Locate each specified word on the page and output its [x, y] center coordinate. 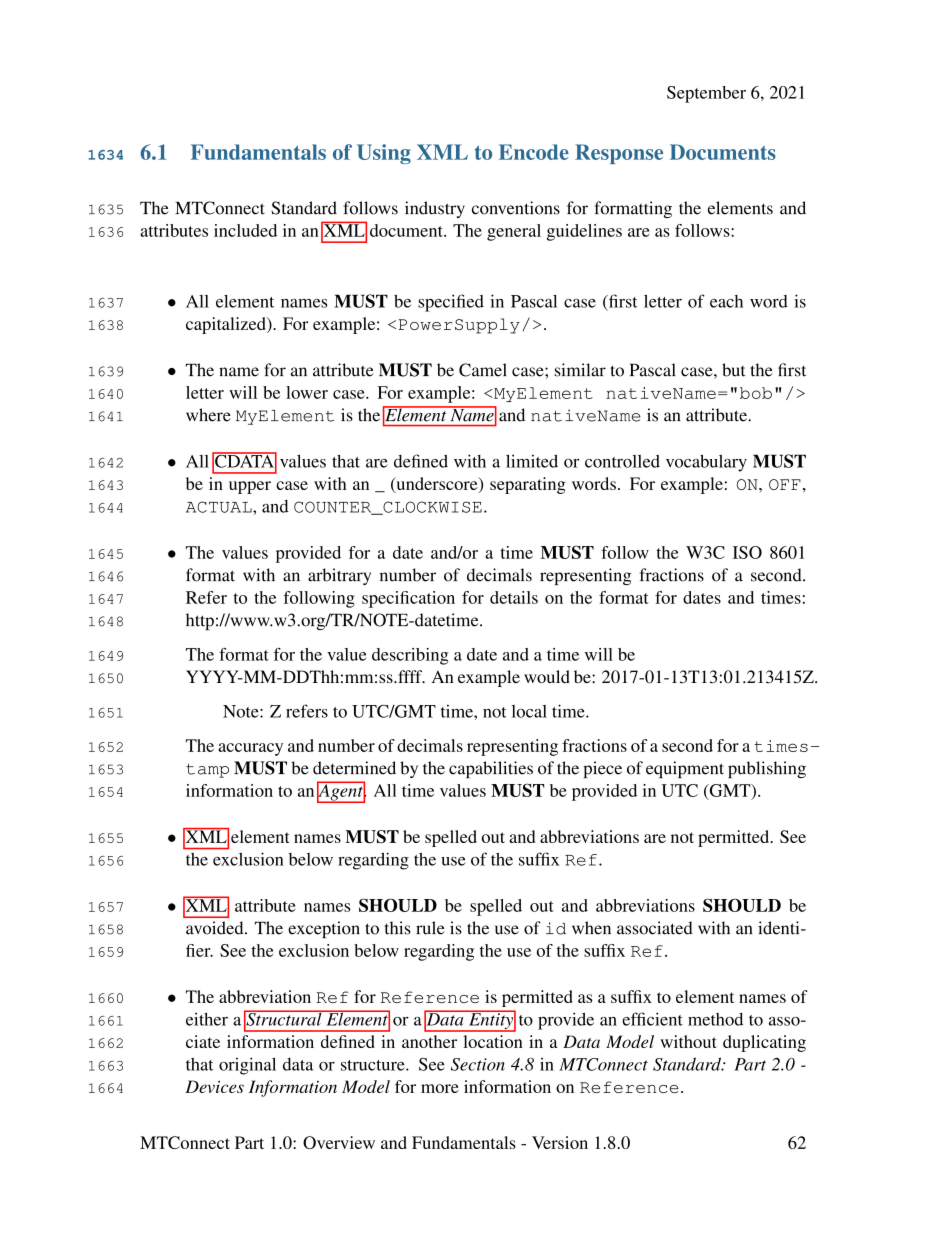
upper [250, 487]
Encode [534, 152]
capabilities [491, 769]
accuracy [250, 749]
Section [478, 1064]
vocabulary [706, 463]
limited [532, 461]
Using [384, 154]
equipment [685, 769]
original [247, 1066]
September [706, 94]
